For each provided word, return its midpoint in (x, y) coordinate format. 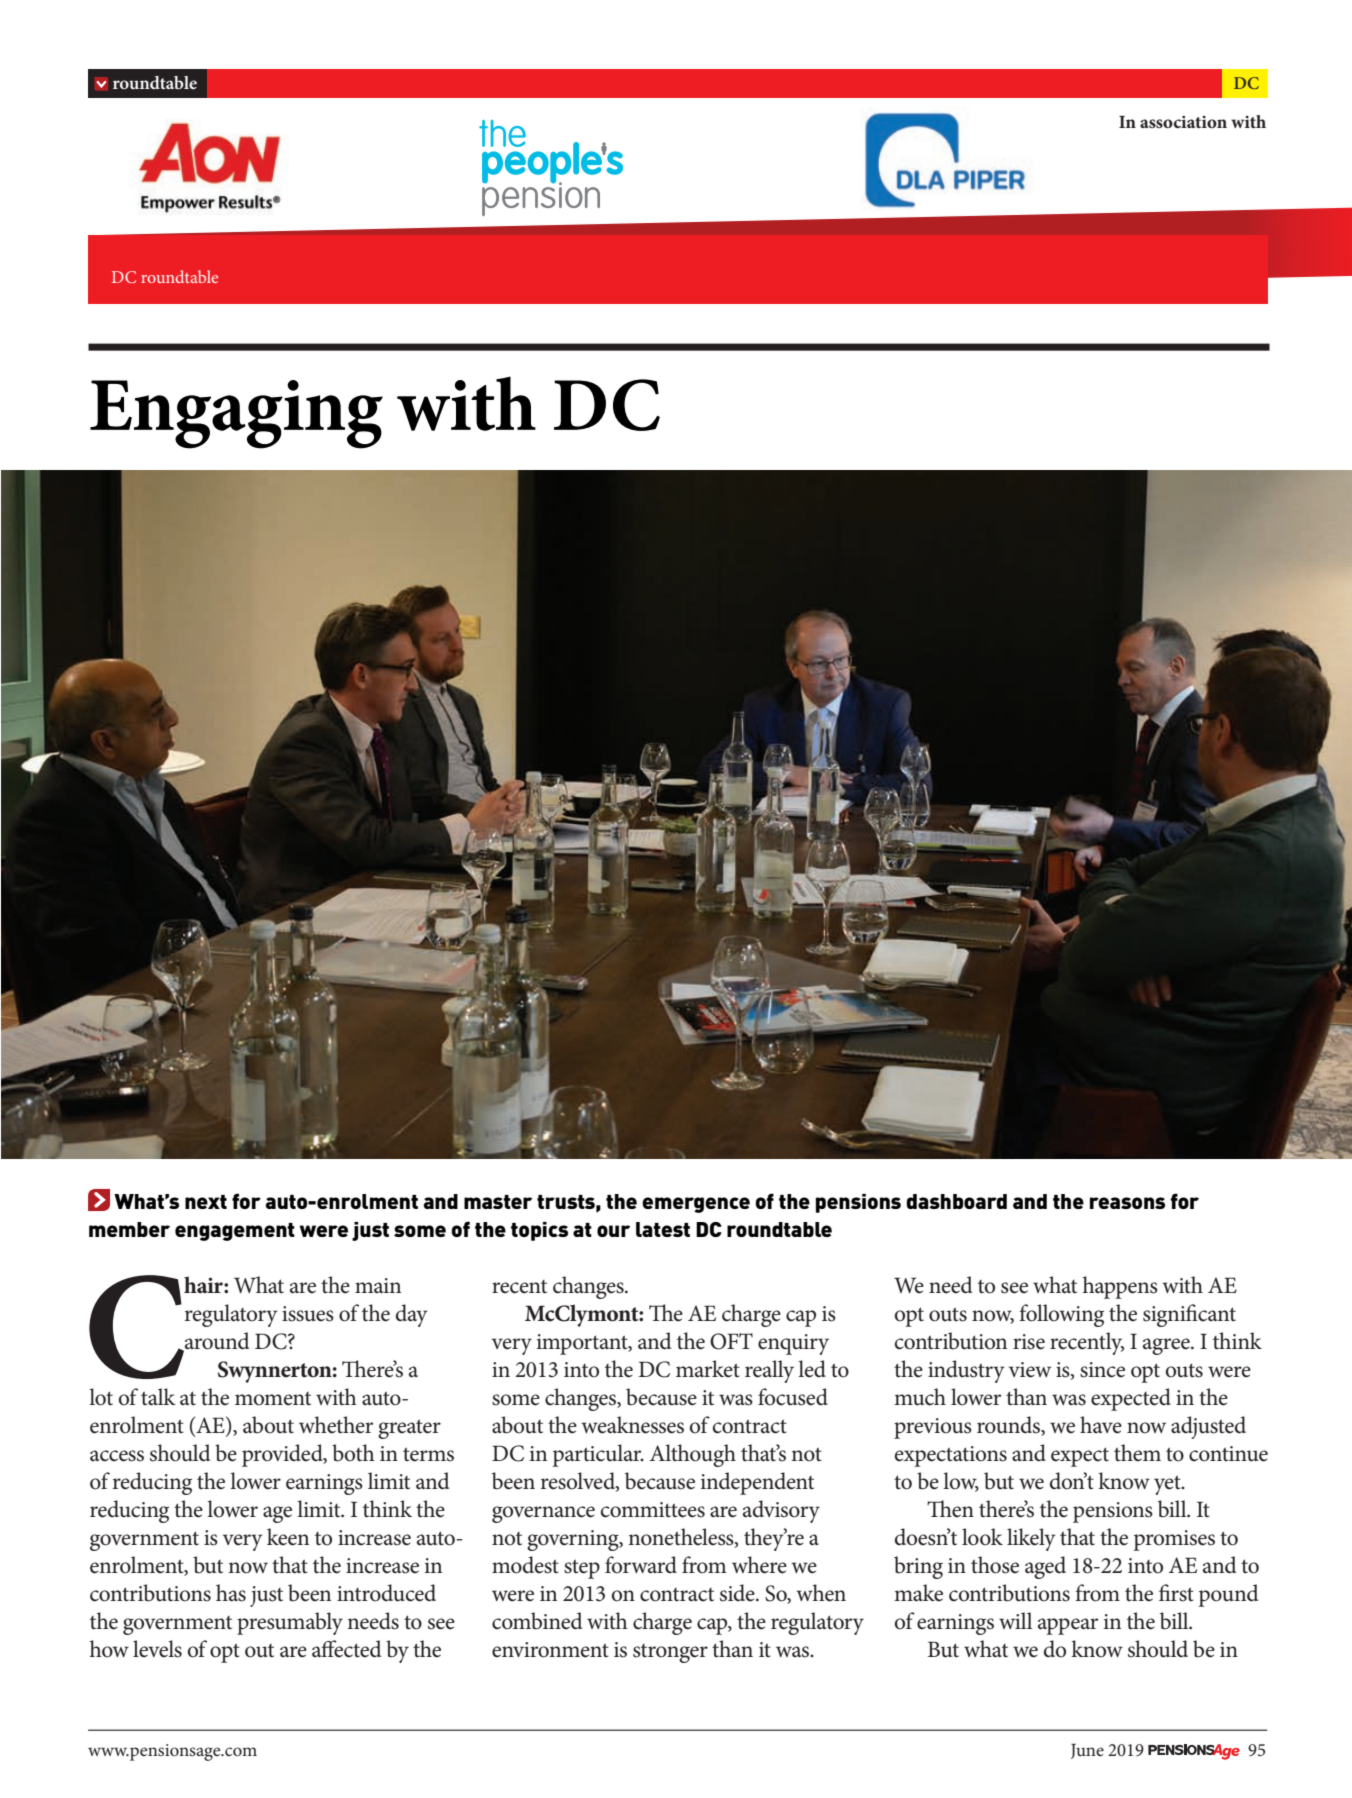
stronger (670, 1653)
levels (157, 1649)
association (1183, 122)
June (1087, 1751)
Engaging (236, 414)
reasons (1127, 1203)
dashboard (956, 1201)
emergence (696, 1205)
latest (663, 1229)
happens (1120, 1287)
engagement (235, 1232)
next (206, 1202)
